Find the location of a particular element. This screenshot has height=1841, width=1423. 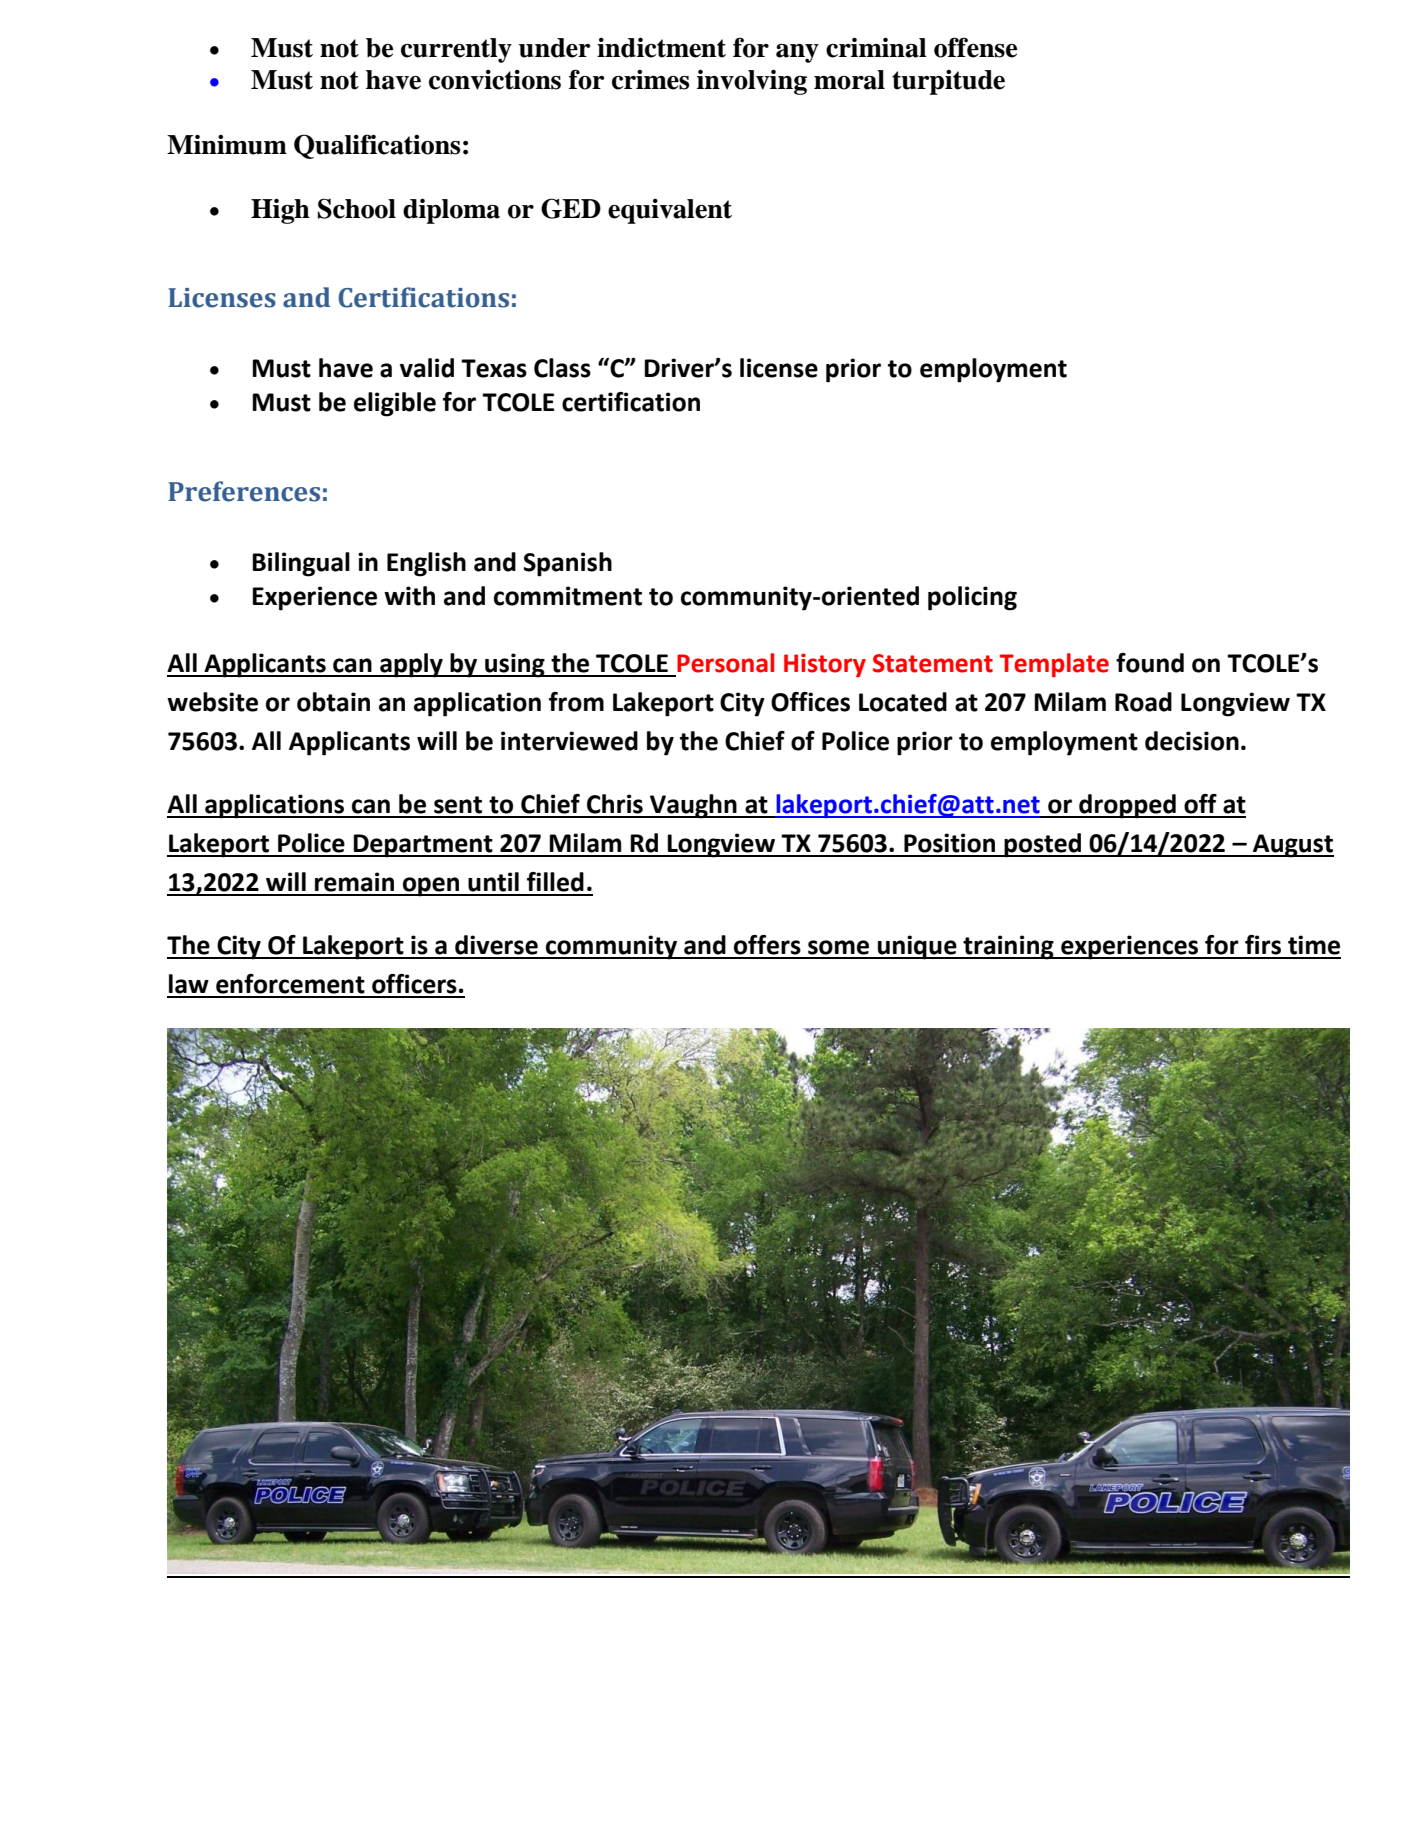

currently is located at coordinates (456, 50).
